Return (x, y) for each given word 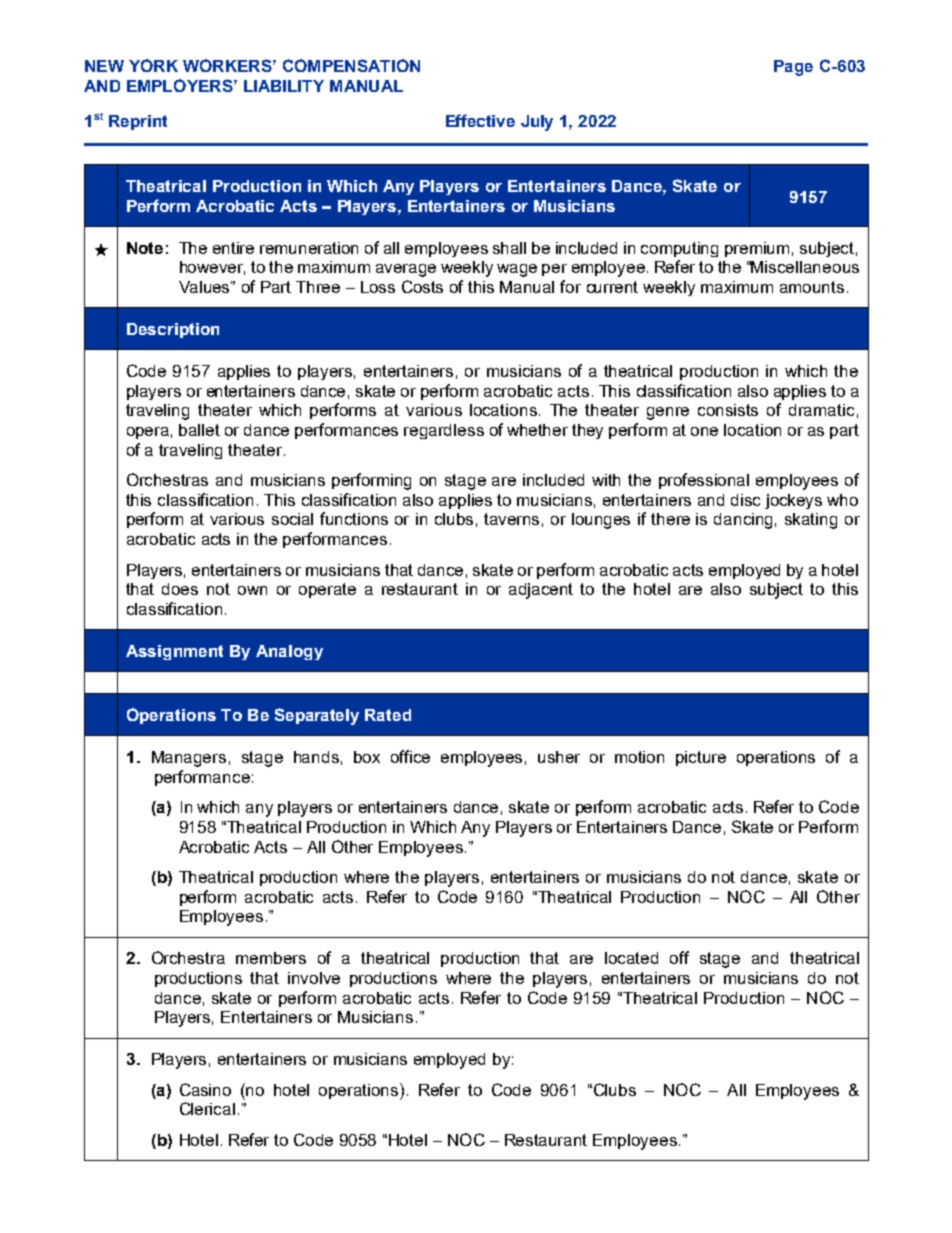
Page (793, 68)
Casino (205, 1089)
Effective (480, 120)
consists (728, 410)
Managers (189, 759)
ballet (199, 430)
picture (701, 758)
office (410, 756)
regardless (444, 431)
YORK (153, 65)
